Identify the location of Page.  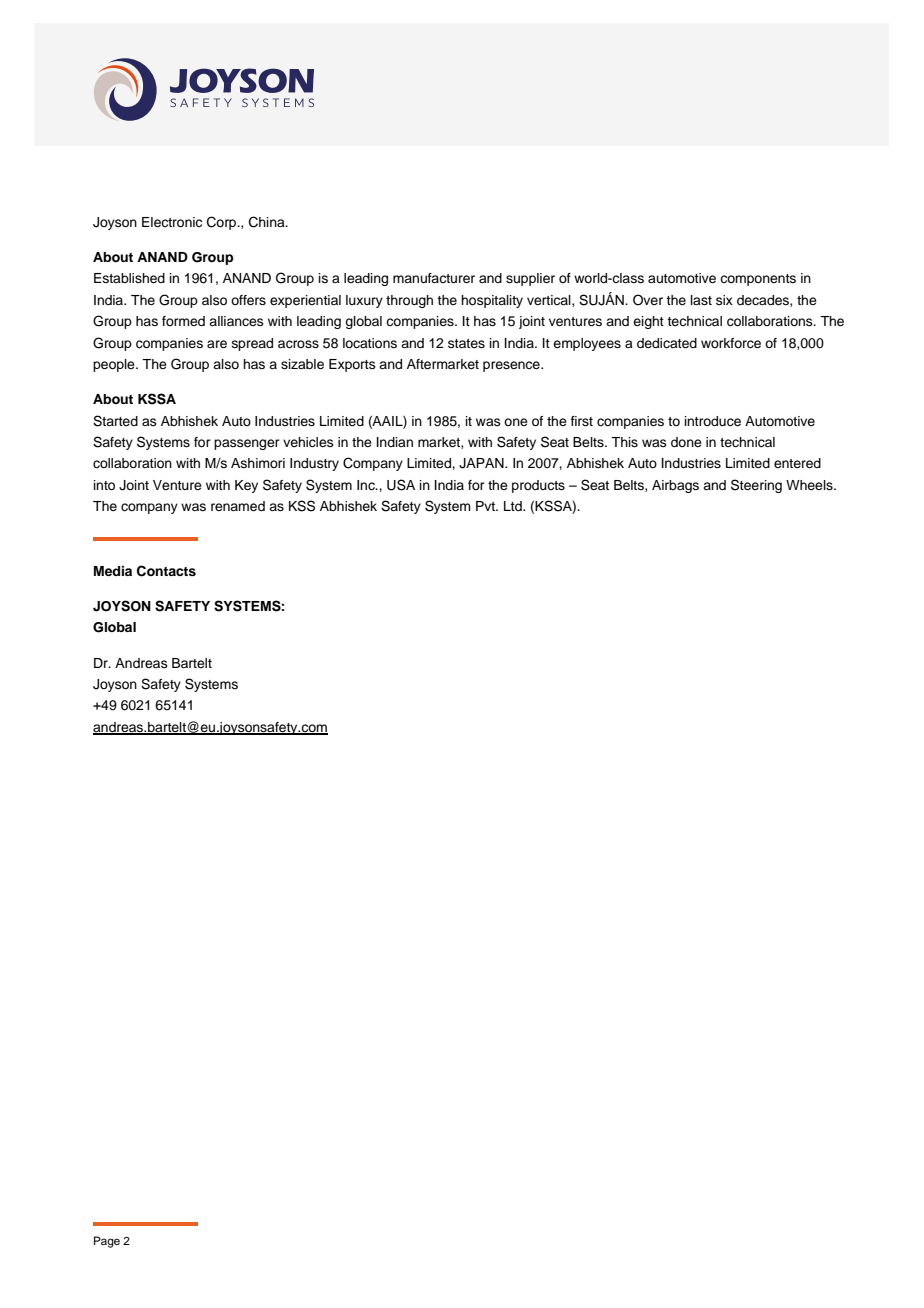
(107, 1242).
